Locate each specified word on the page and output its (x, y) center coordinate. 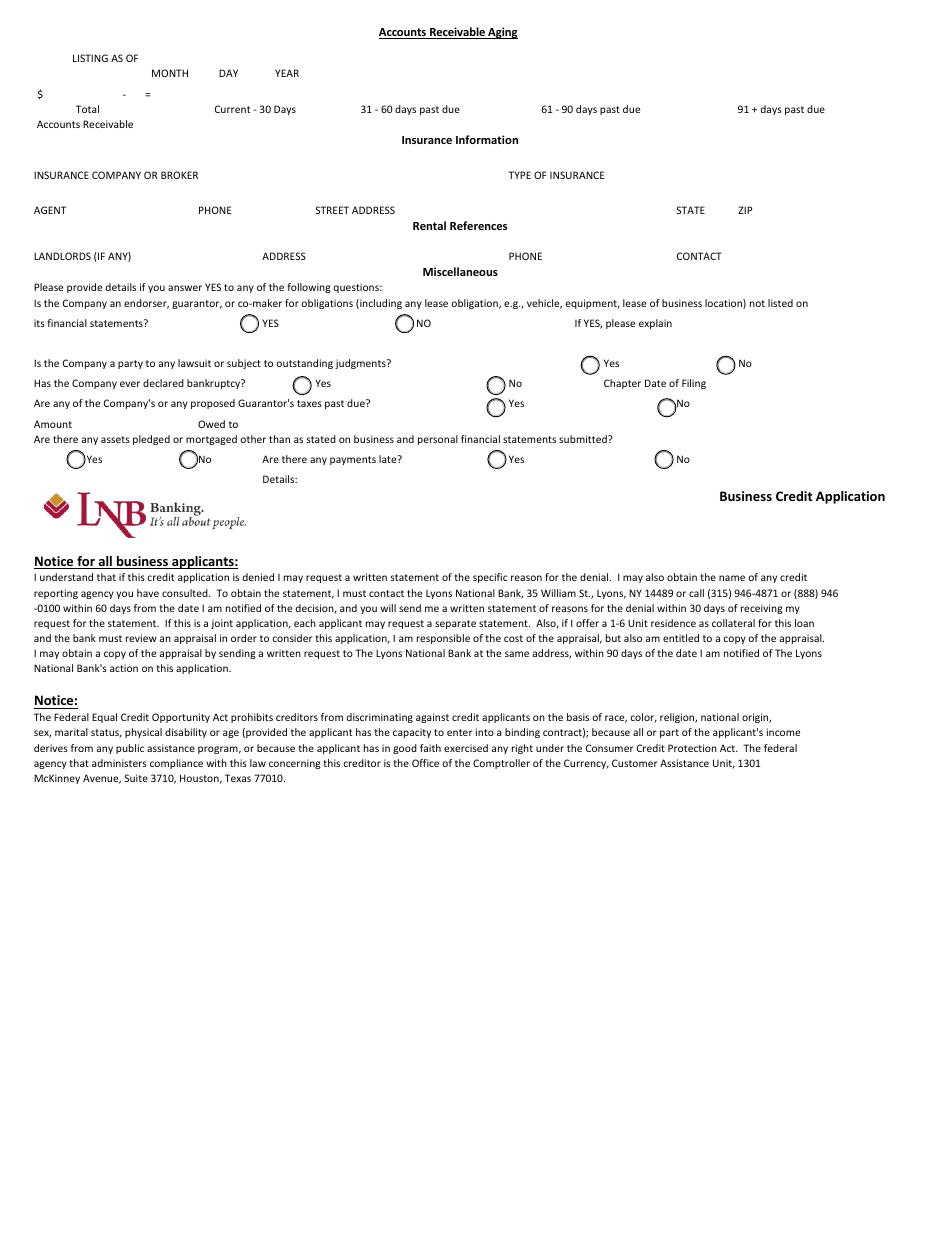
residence (673, 623)
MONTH (170, 73)
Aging (502, 33)
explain (655, 324)
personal (438, 440)
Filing (694, 384)
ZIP (745, 210)
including (380, 304)
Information (487, 139)
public (130, 749)
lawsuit (194, 363)
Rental (429, 225)
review (141, 638)
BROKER (179, 175)
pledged (151, 440)
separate (455, 624)
